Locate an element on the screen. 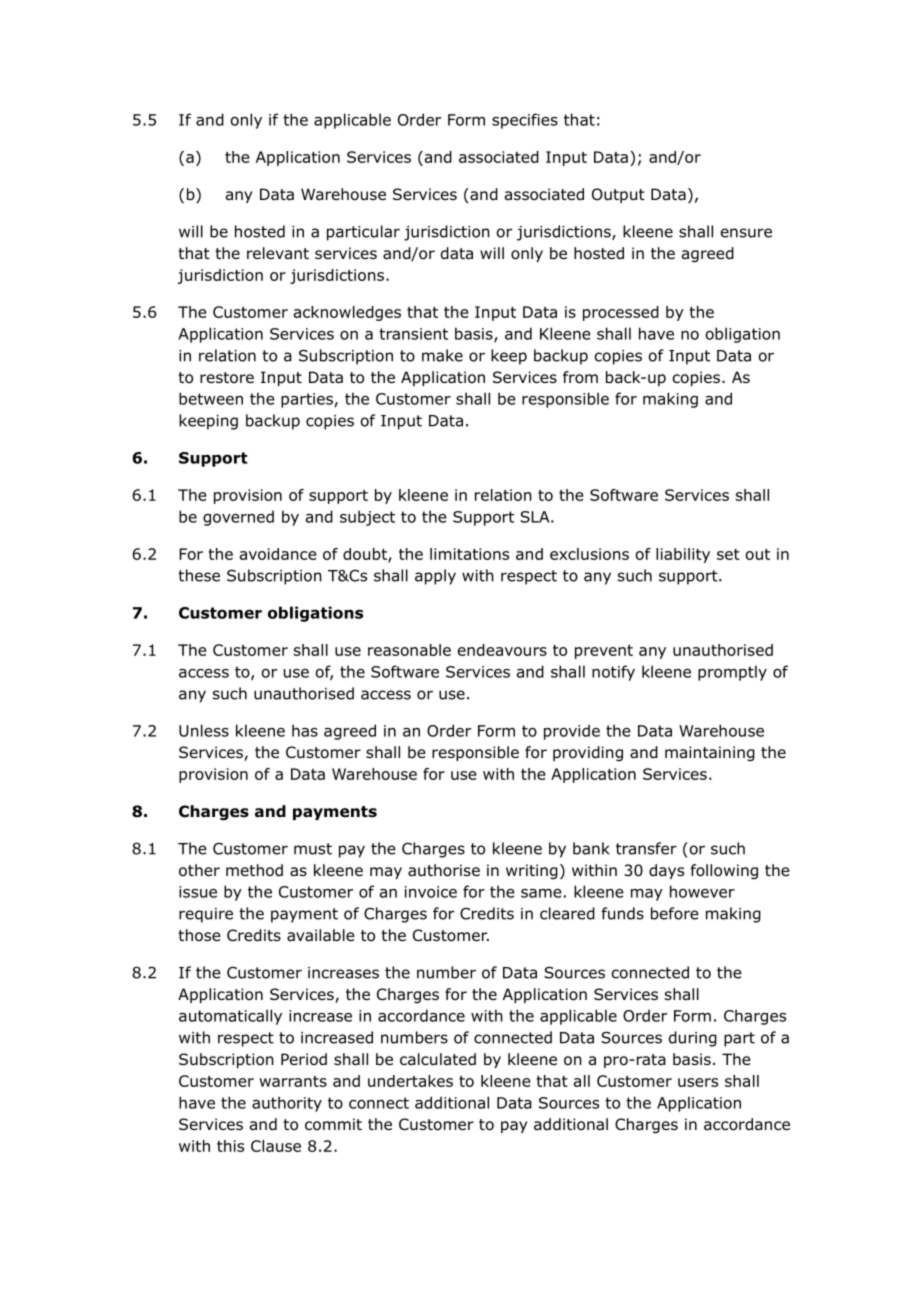  restore is located at coordinates (227, 378).
